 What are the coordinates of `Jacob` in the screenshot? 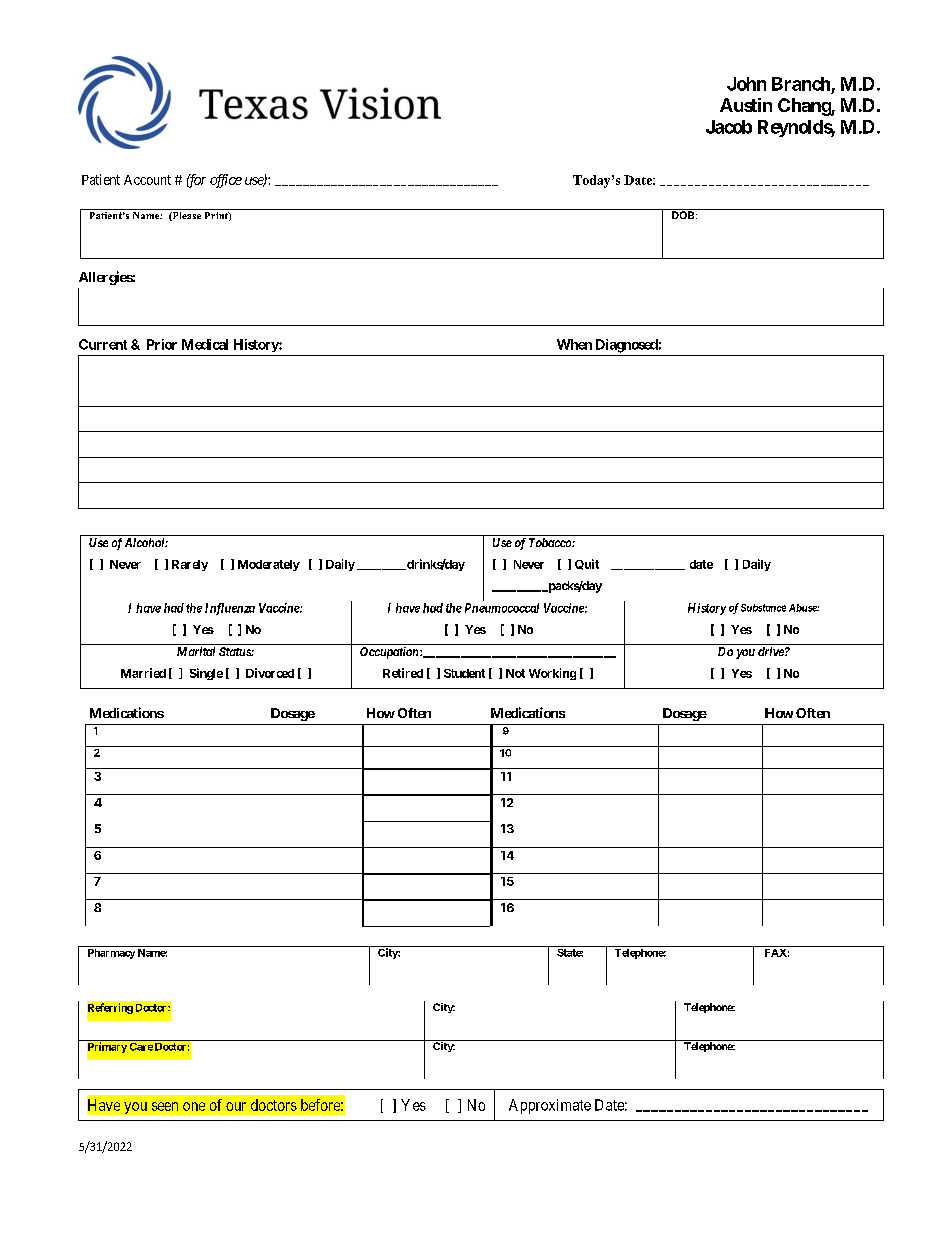 It's located at (729, 127).
